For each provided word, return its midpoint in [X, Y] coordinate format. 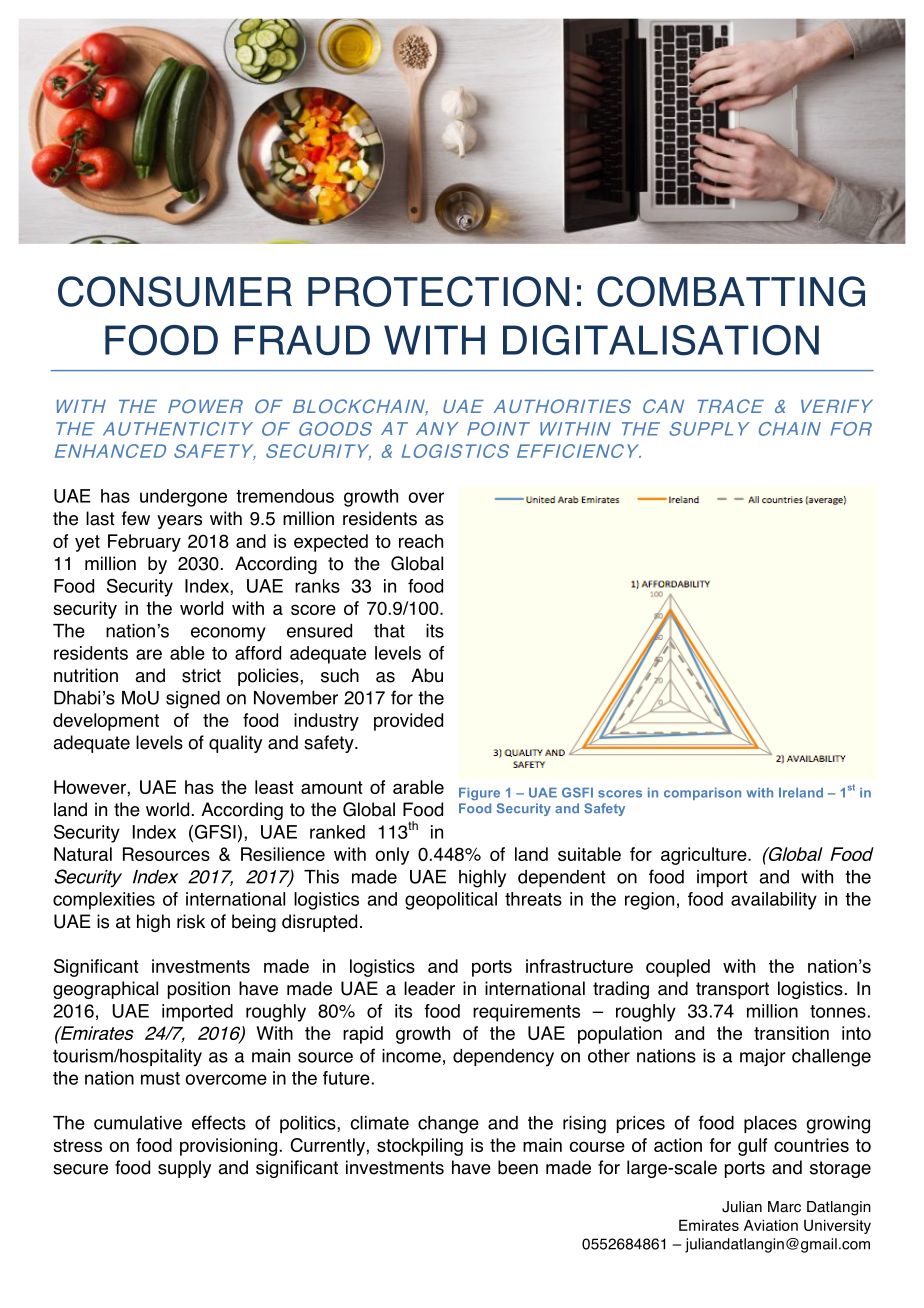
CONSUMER [175, 291]
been [518, 1167]
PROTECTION [438, 291]
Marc [784, 1207]
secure [80, 1169]
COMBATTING [731, 291]
